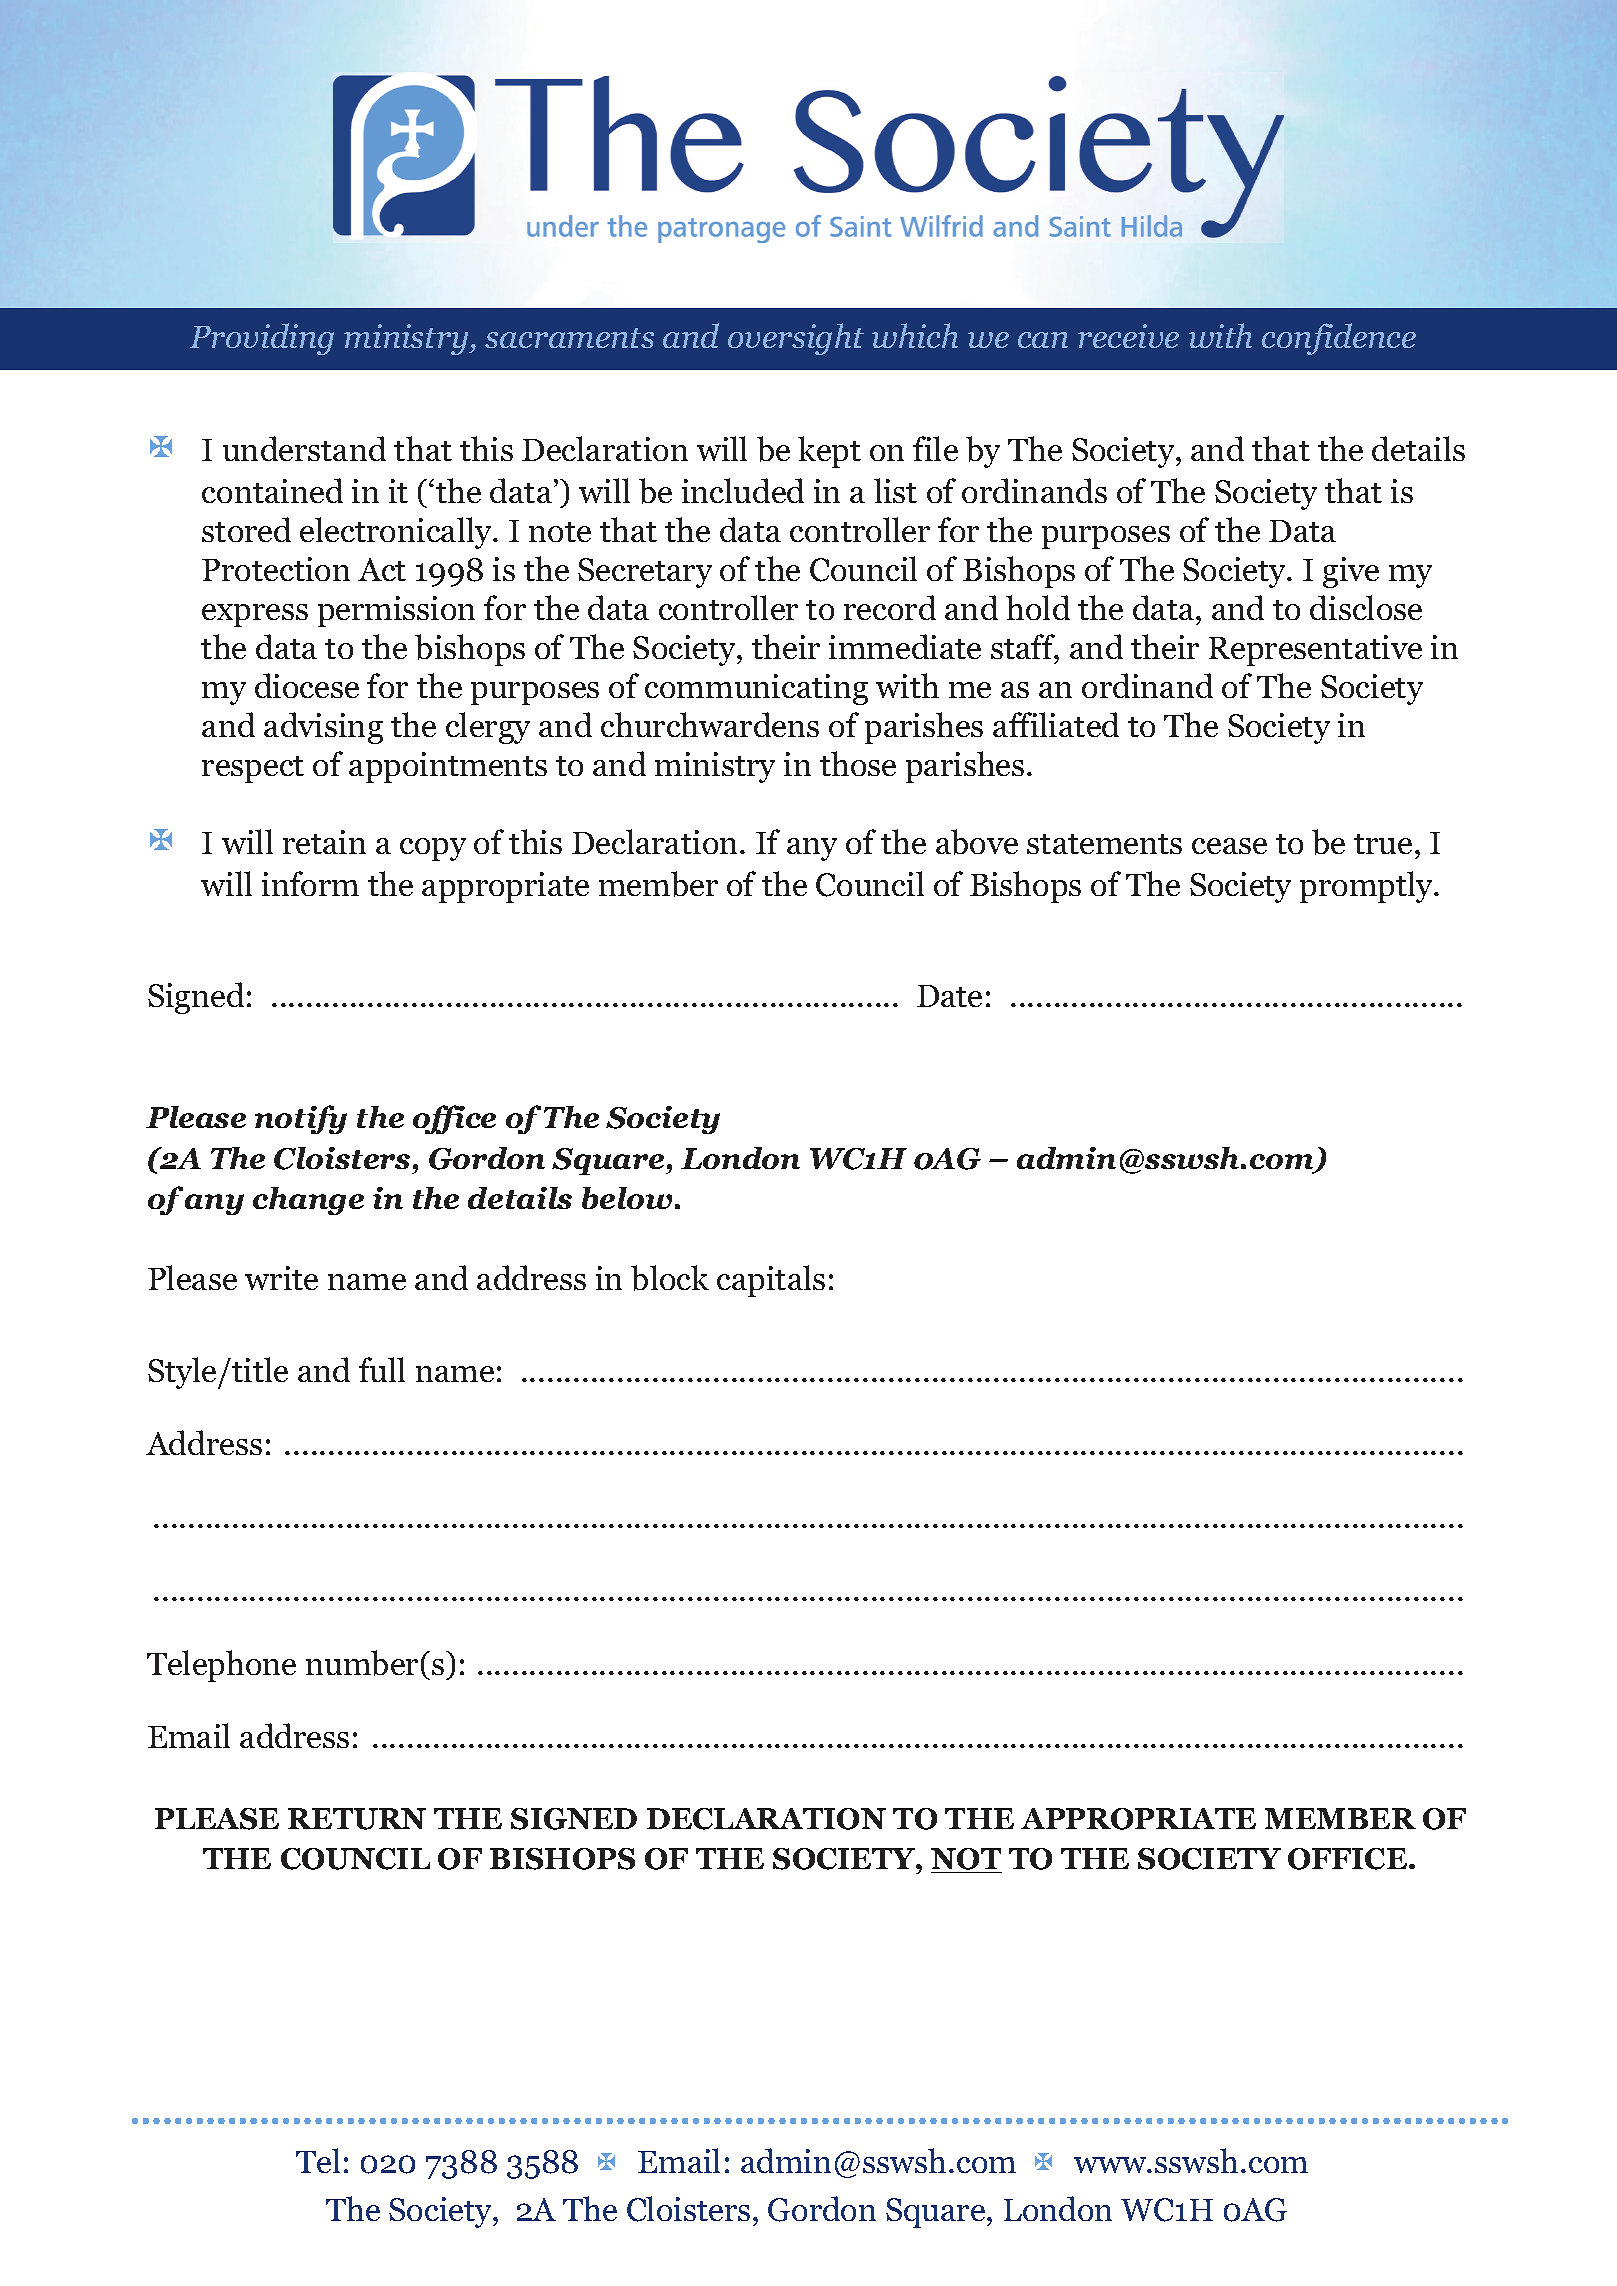 The width and height of the document is (1617, 2286). Describe the element at coordinates (949, 996) in the document. I see `Date` at that location.
